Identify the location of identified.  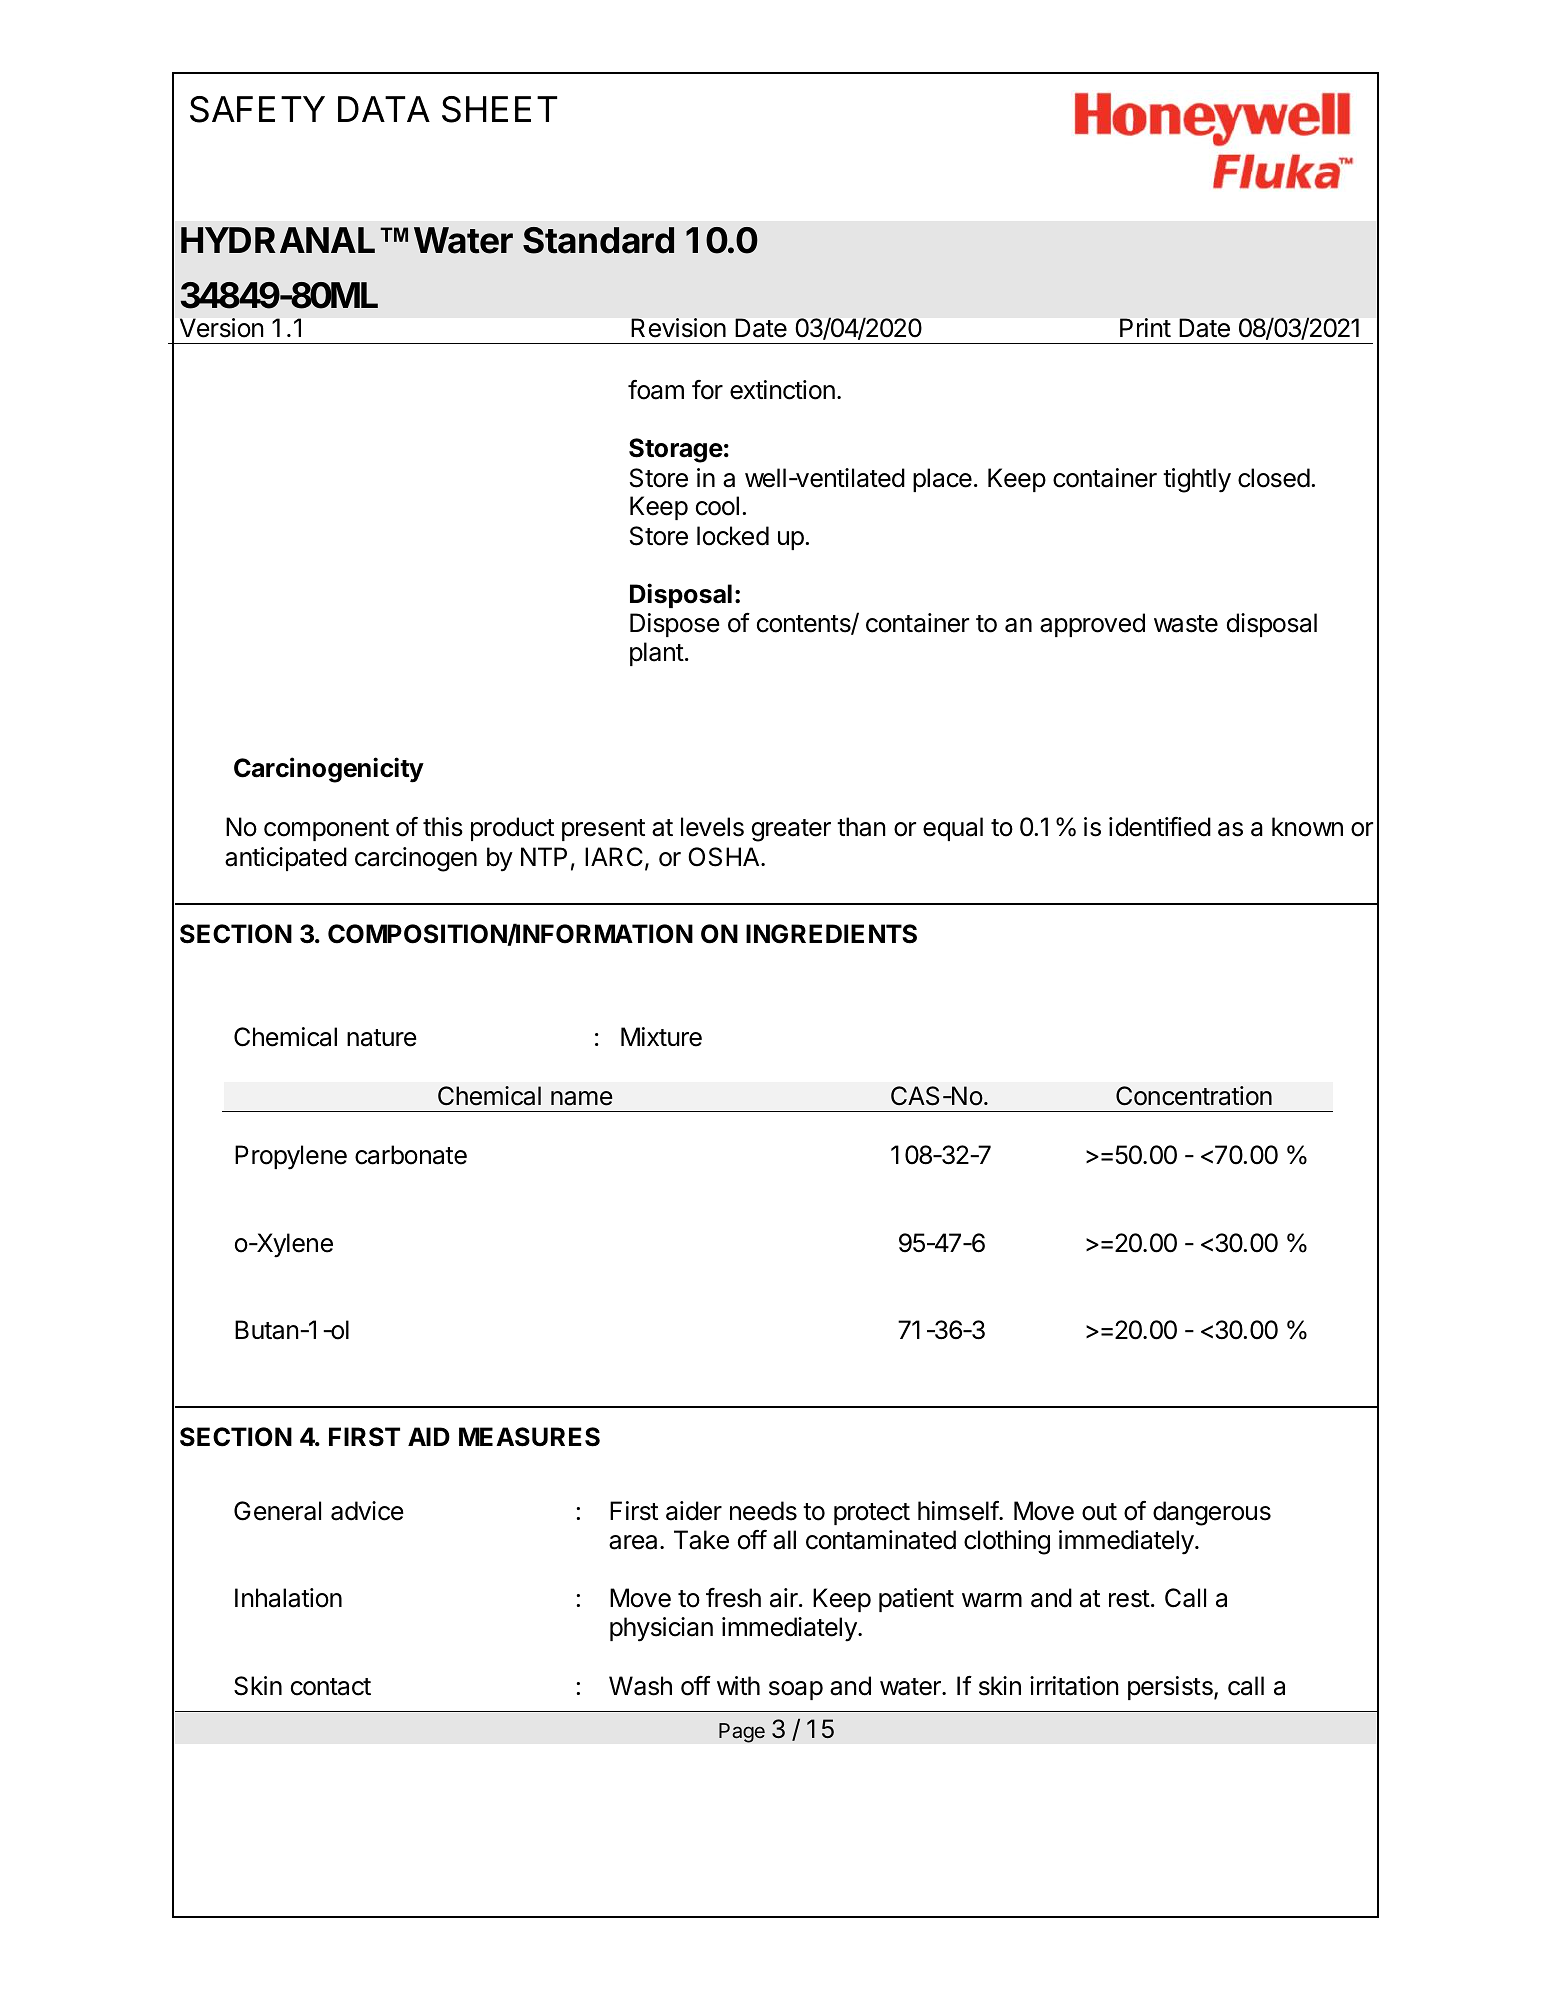
(1160, 827).
